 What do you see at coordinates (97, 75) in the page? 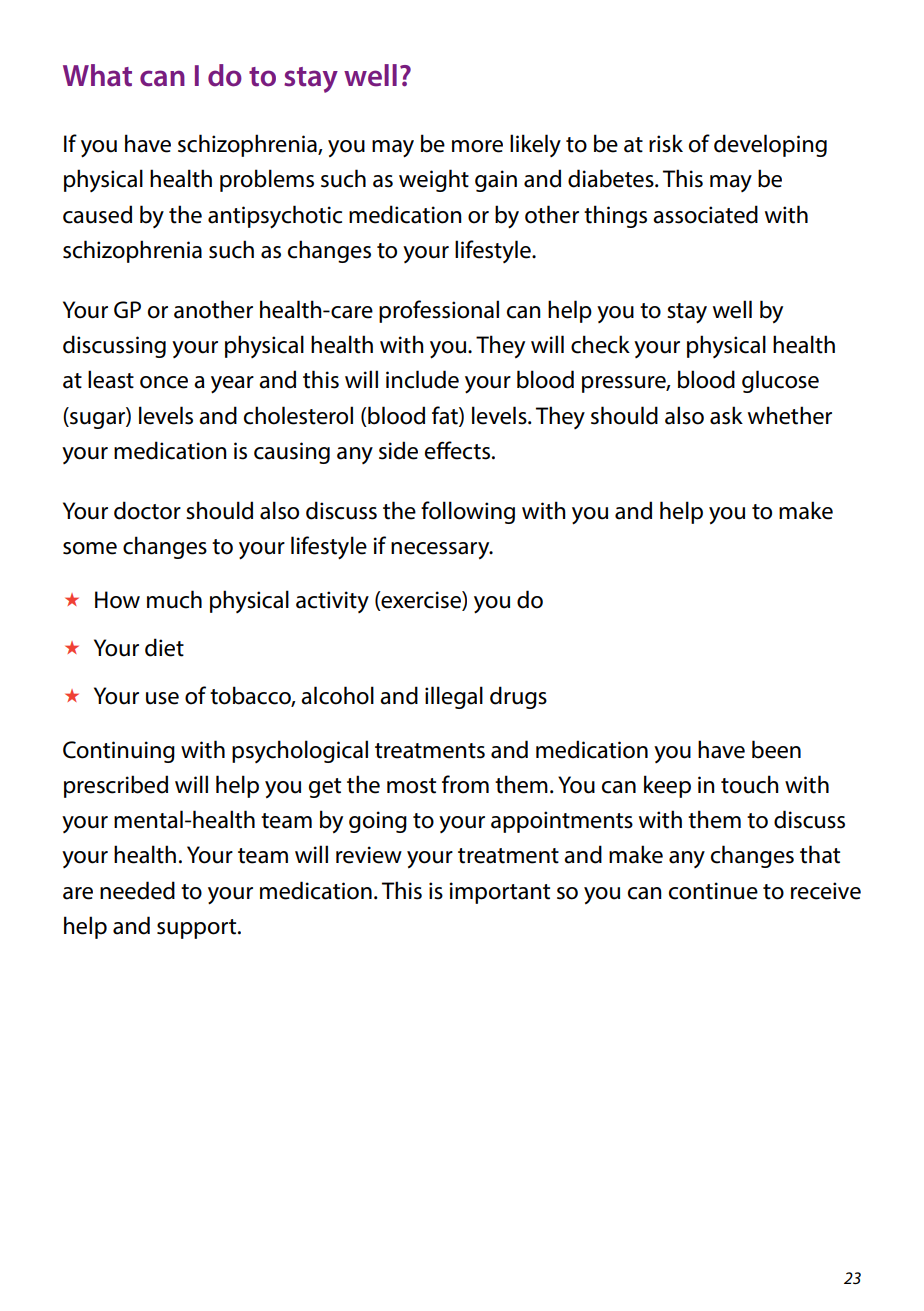
I see `What` at bounding box center [97, 75].
